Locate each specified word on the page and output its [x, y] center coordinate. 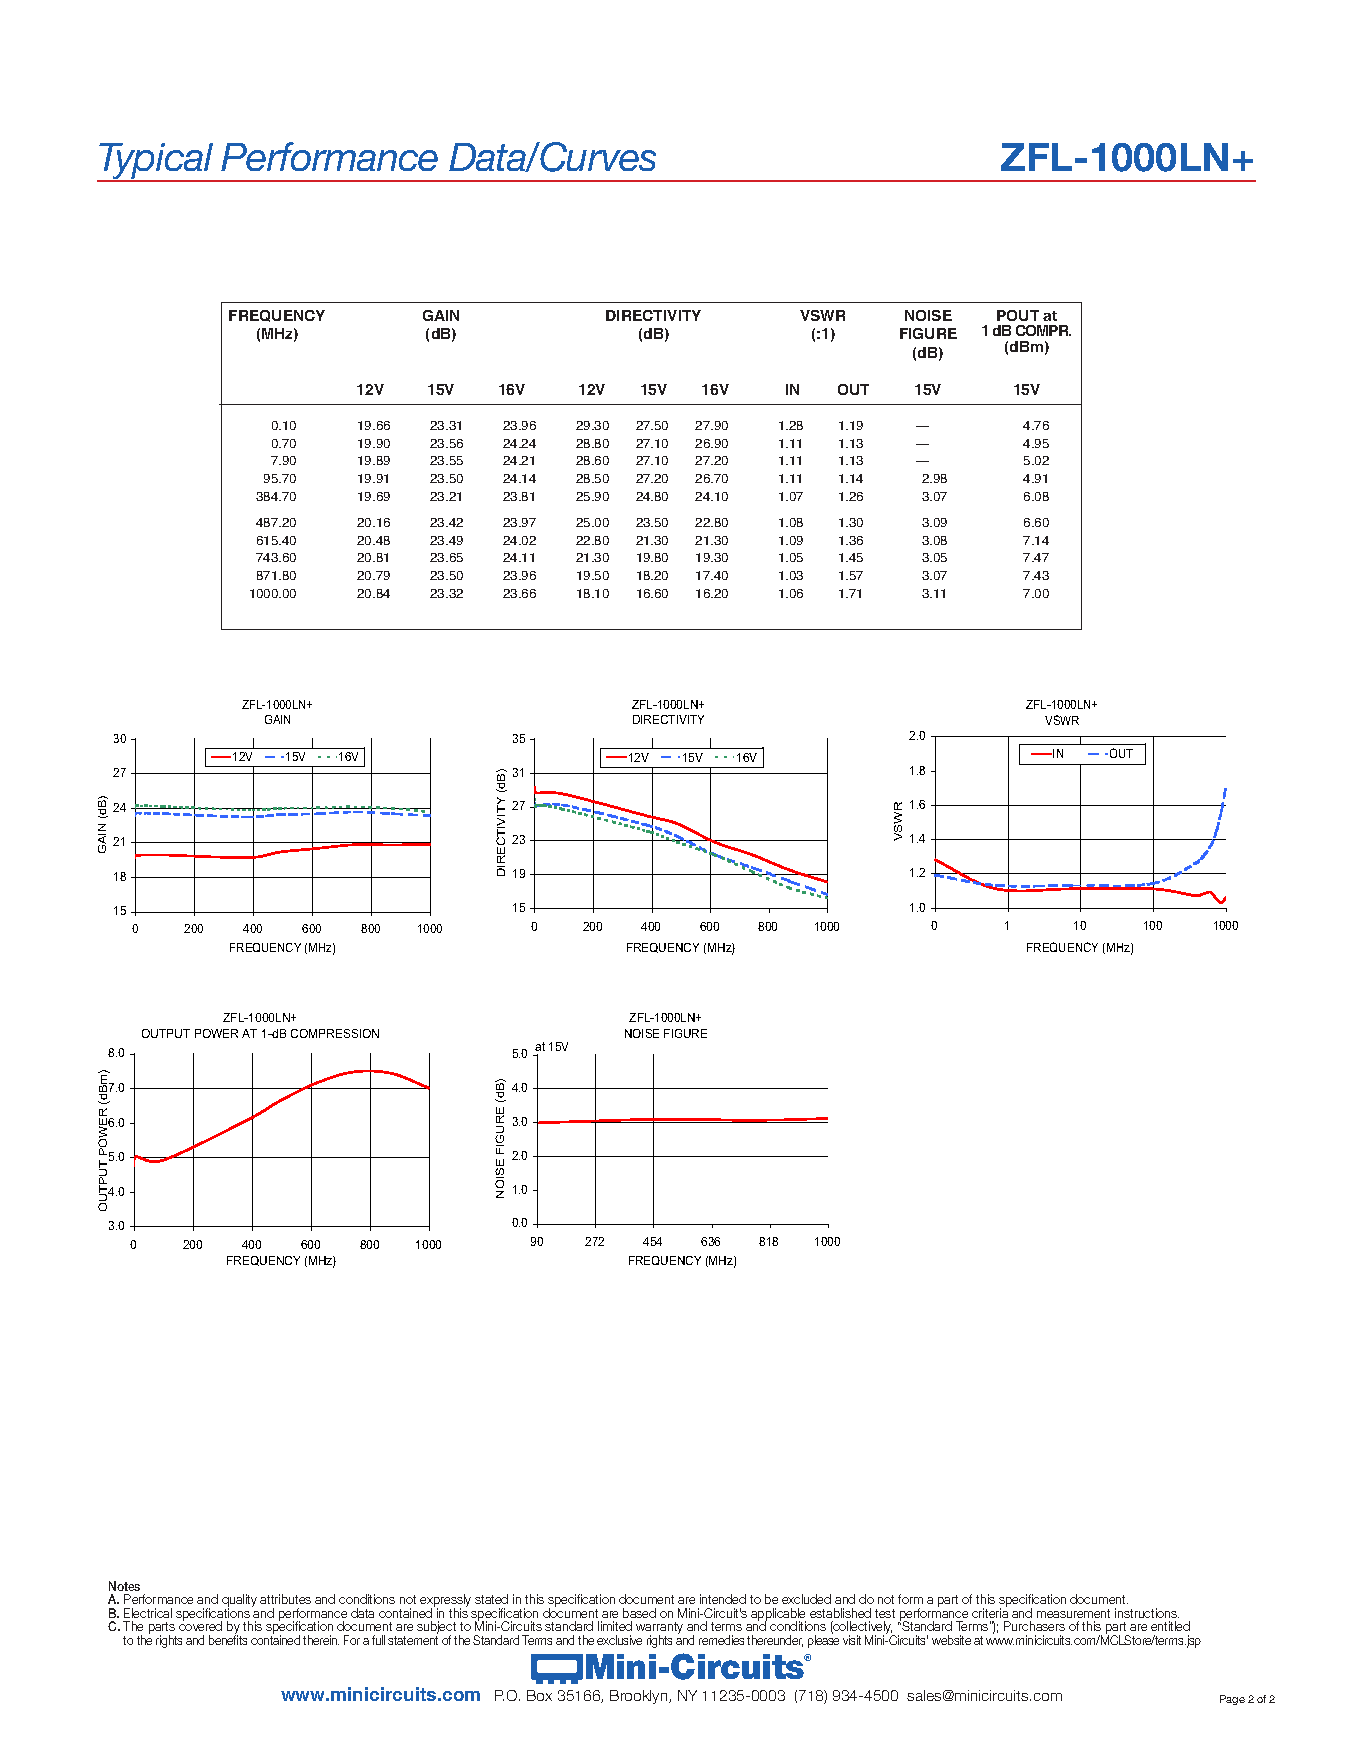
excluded [806, 1599]
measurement [1073, 1613]
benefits [228, 1639]
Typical [156, 162]
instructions [1147, 1613]
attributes [285, 1599]
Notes [124, 1586]
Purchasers [1034, 1626]
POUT [1018, 315]
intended [723, 1599]
